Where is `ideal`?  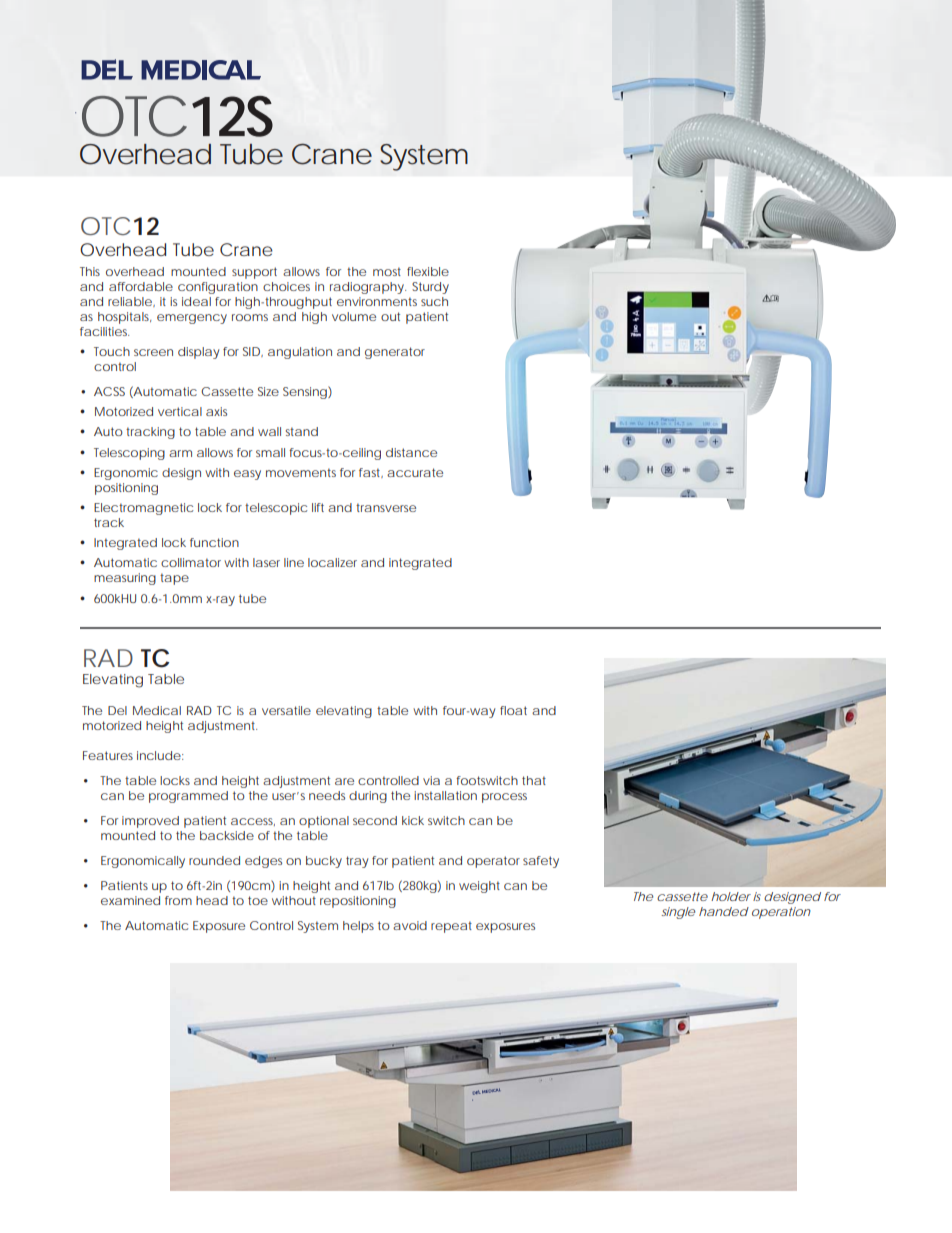
ideal is located at coordinates (196, 301).
